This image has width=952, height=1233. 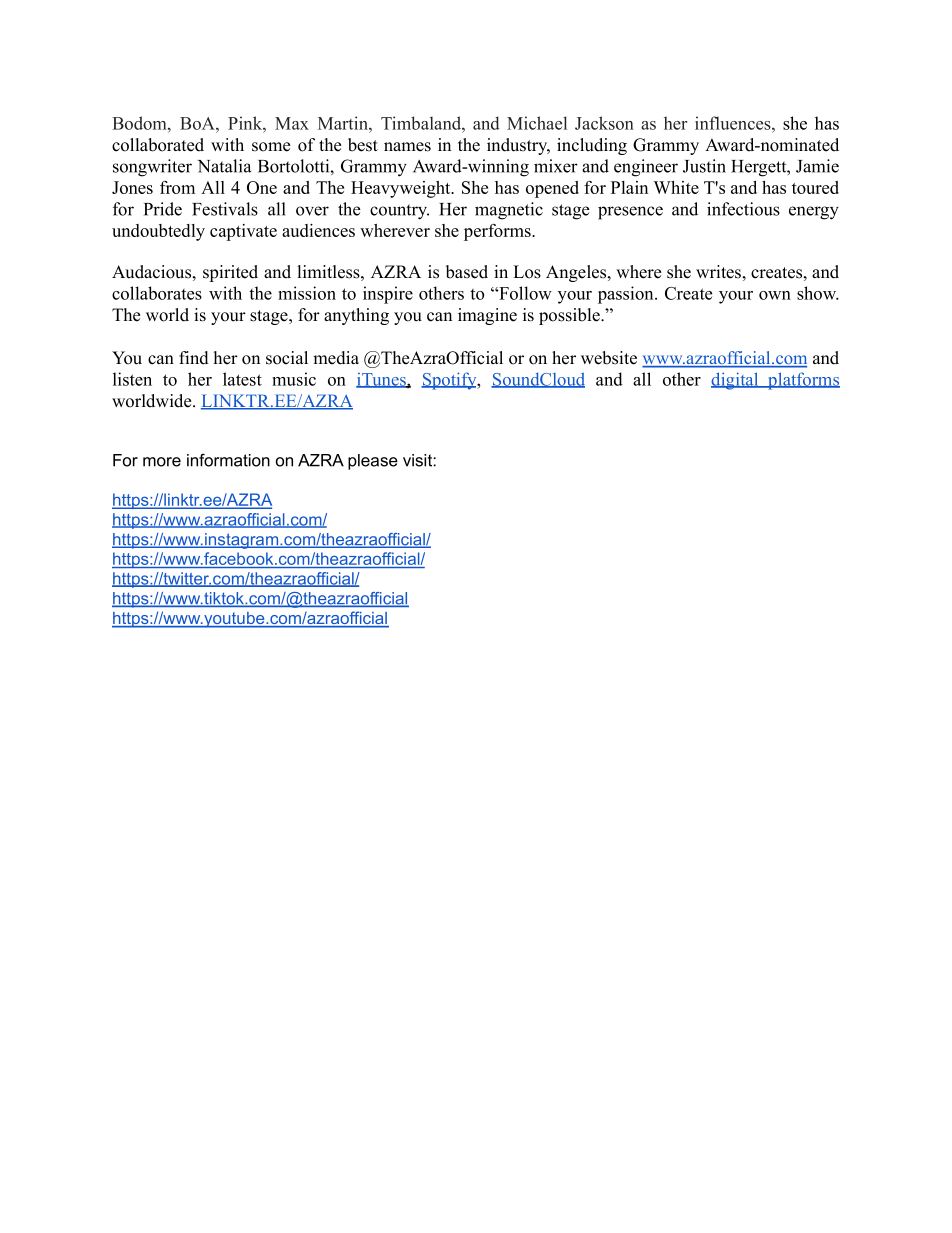 What do you see at coordinates (158, 145) in the image?
I see `collaborated` at bounding box center [158, 145].
